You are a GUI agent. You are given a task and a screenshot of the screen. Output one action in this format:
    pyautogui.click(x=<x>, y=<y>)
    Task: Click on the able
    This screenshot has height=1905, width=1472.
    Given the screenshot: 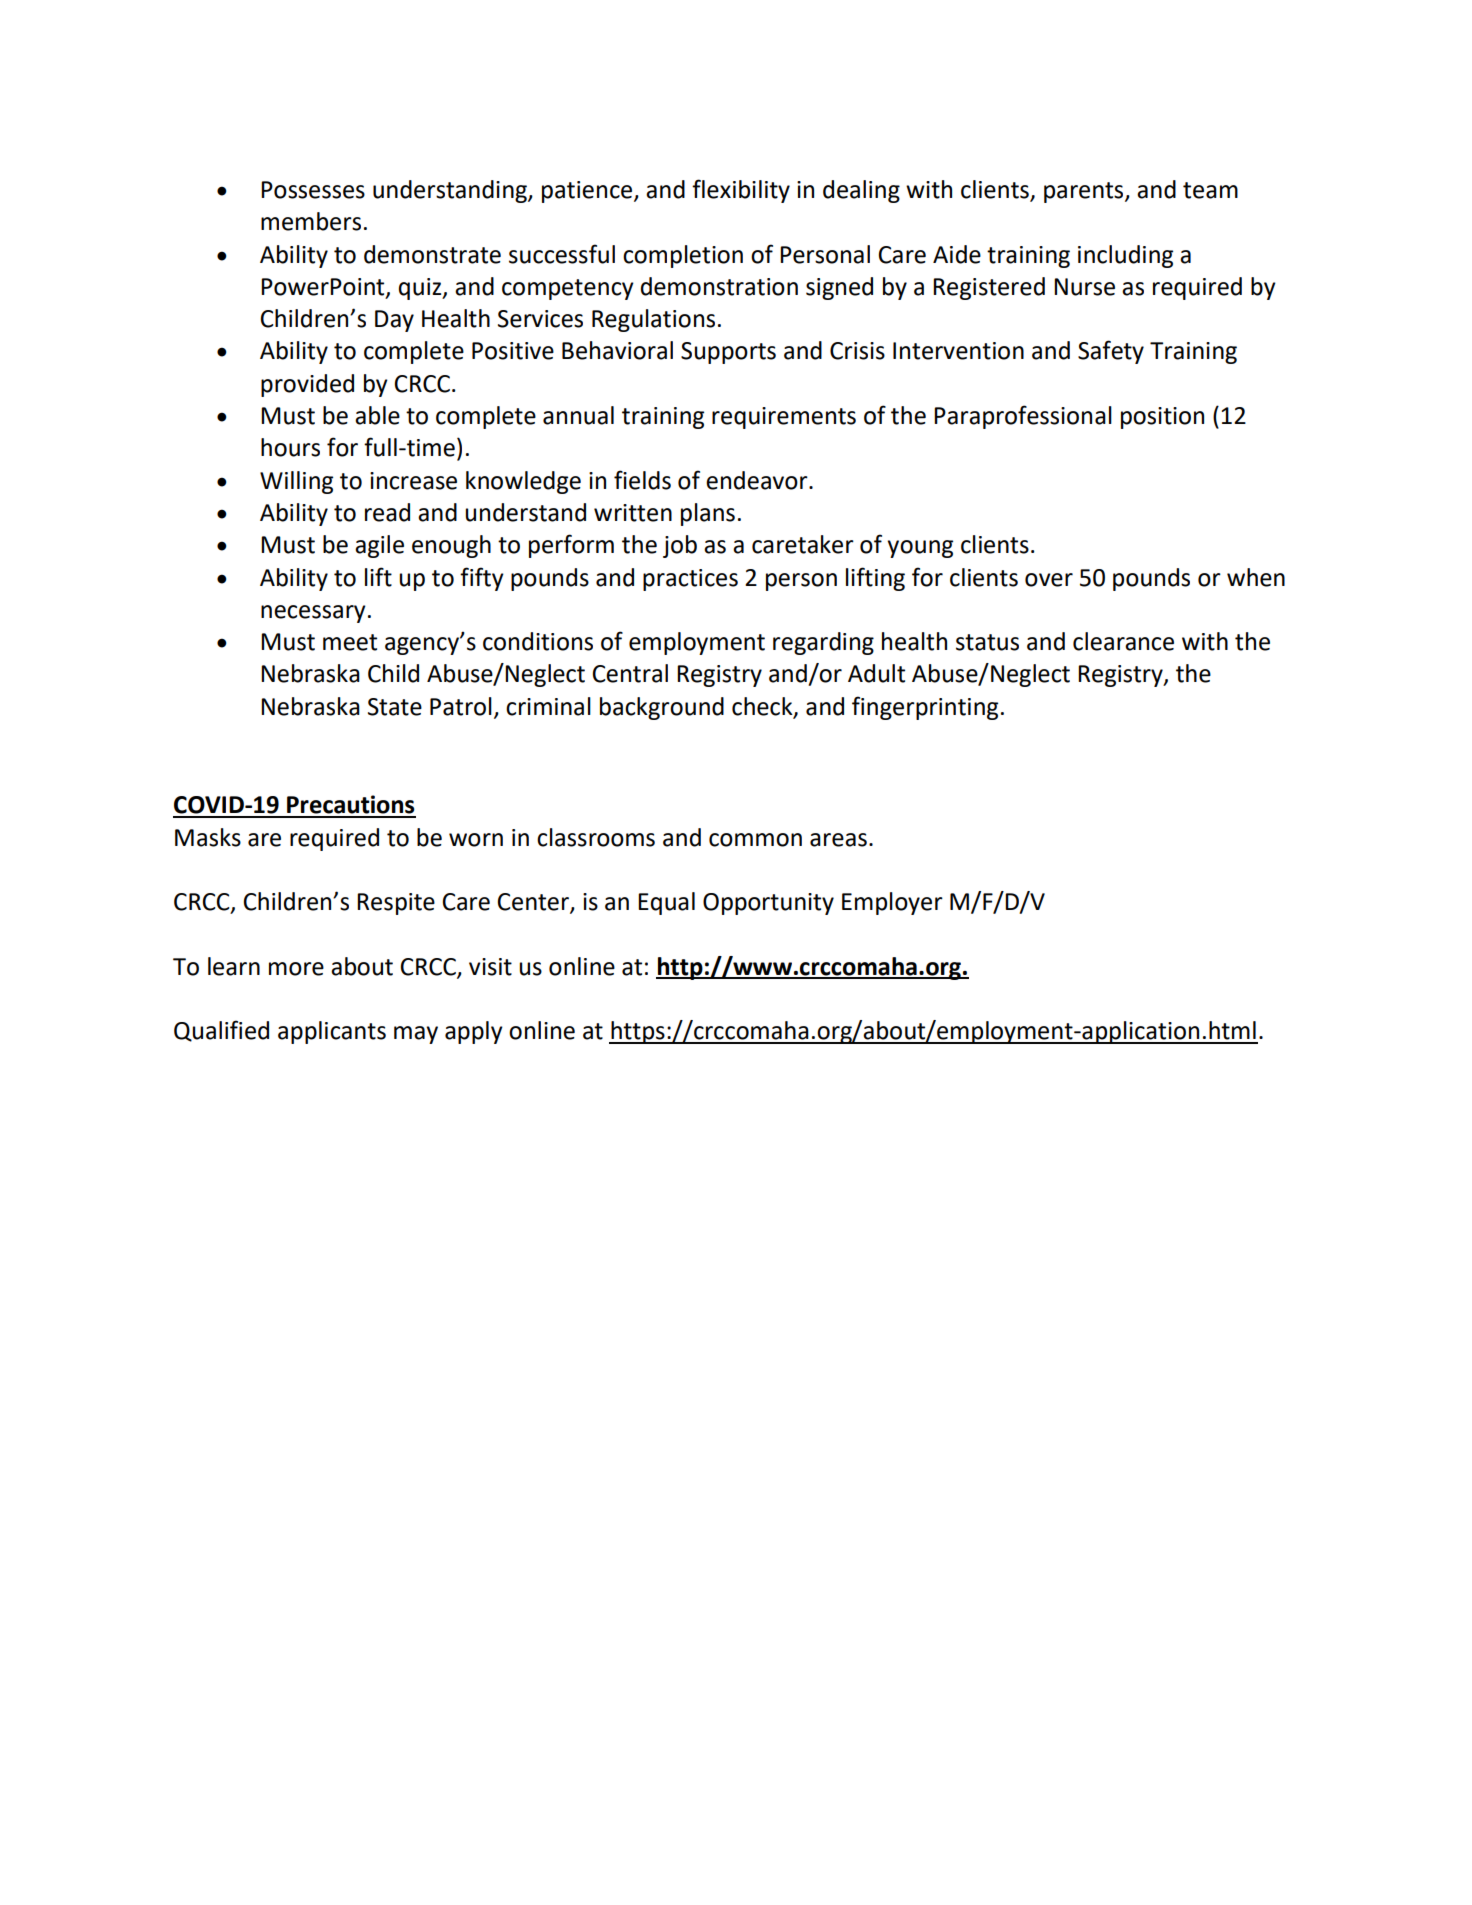 What is the action you would take?
    pyautogui.click(x=377, y=415)
